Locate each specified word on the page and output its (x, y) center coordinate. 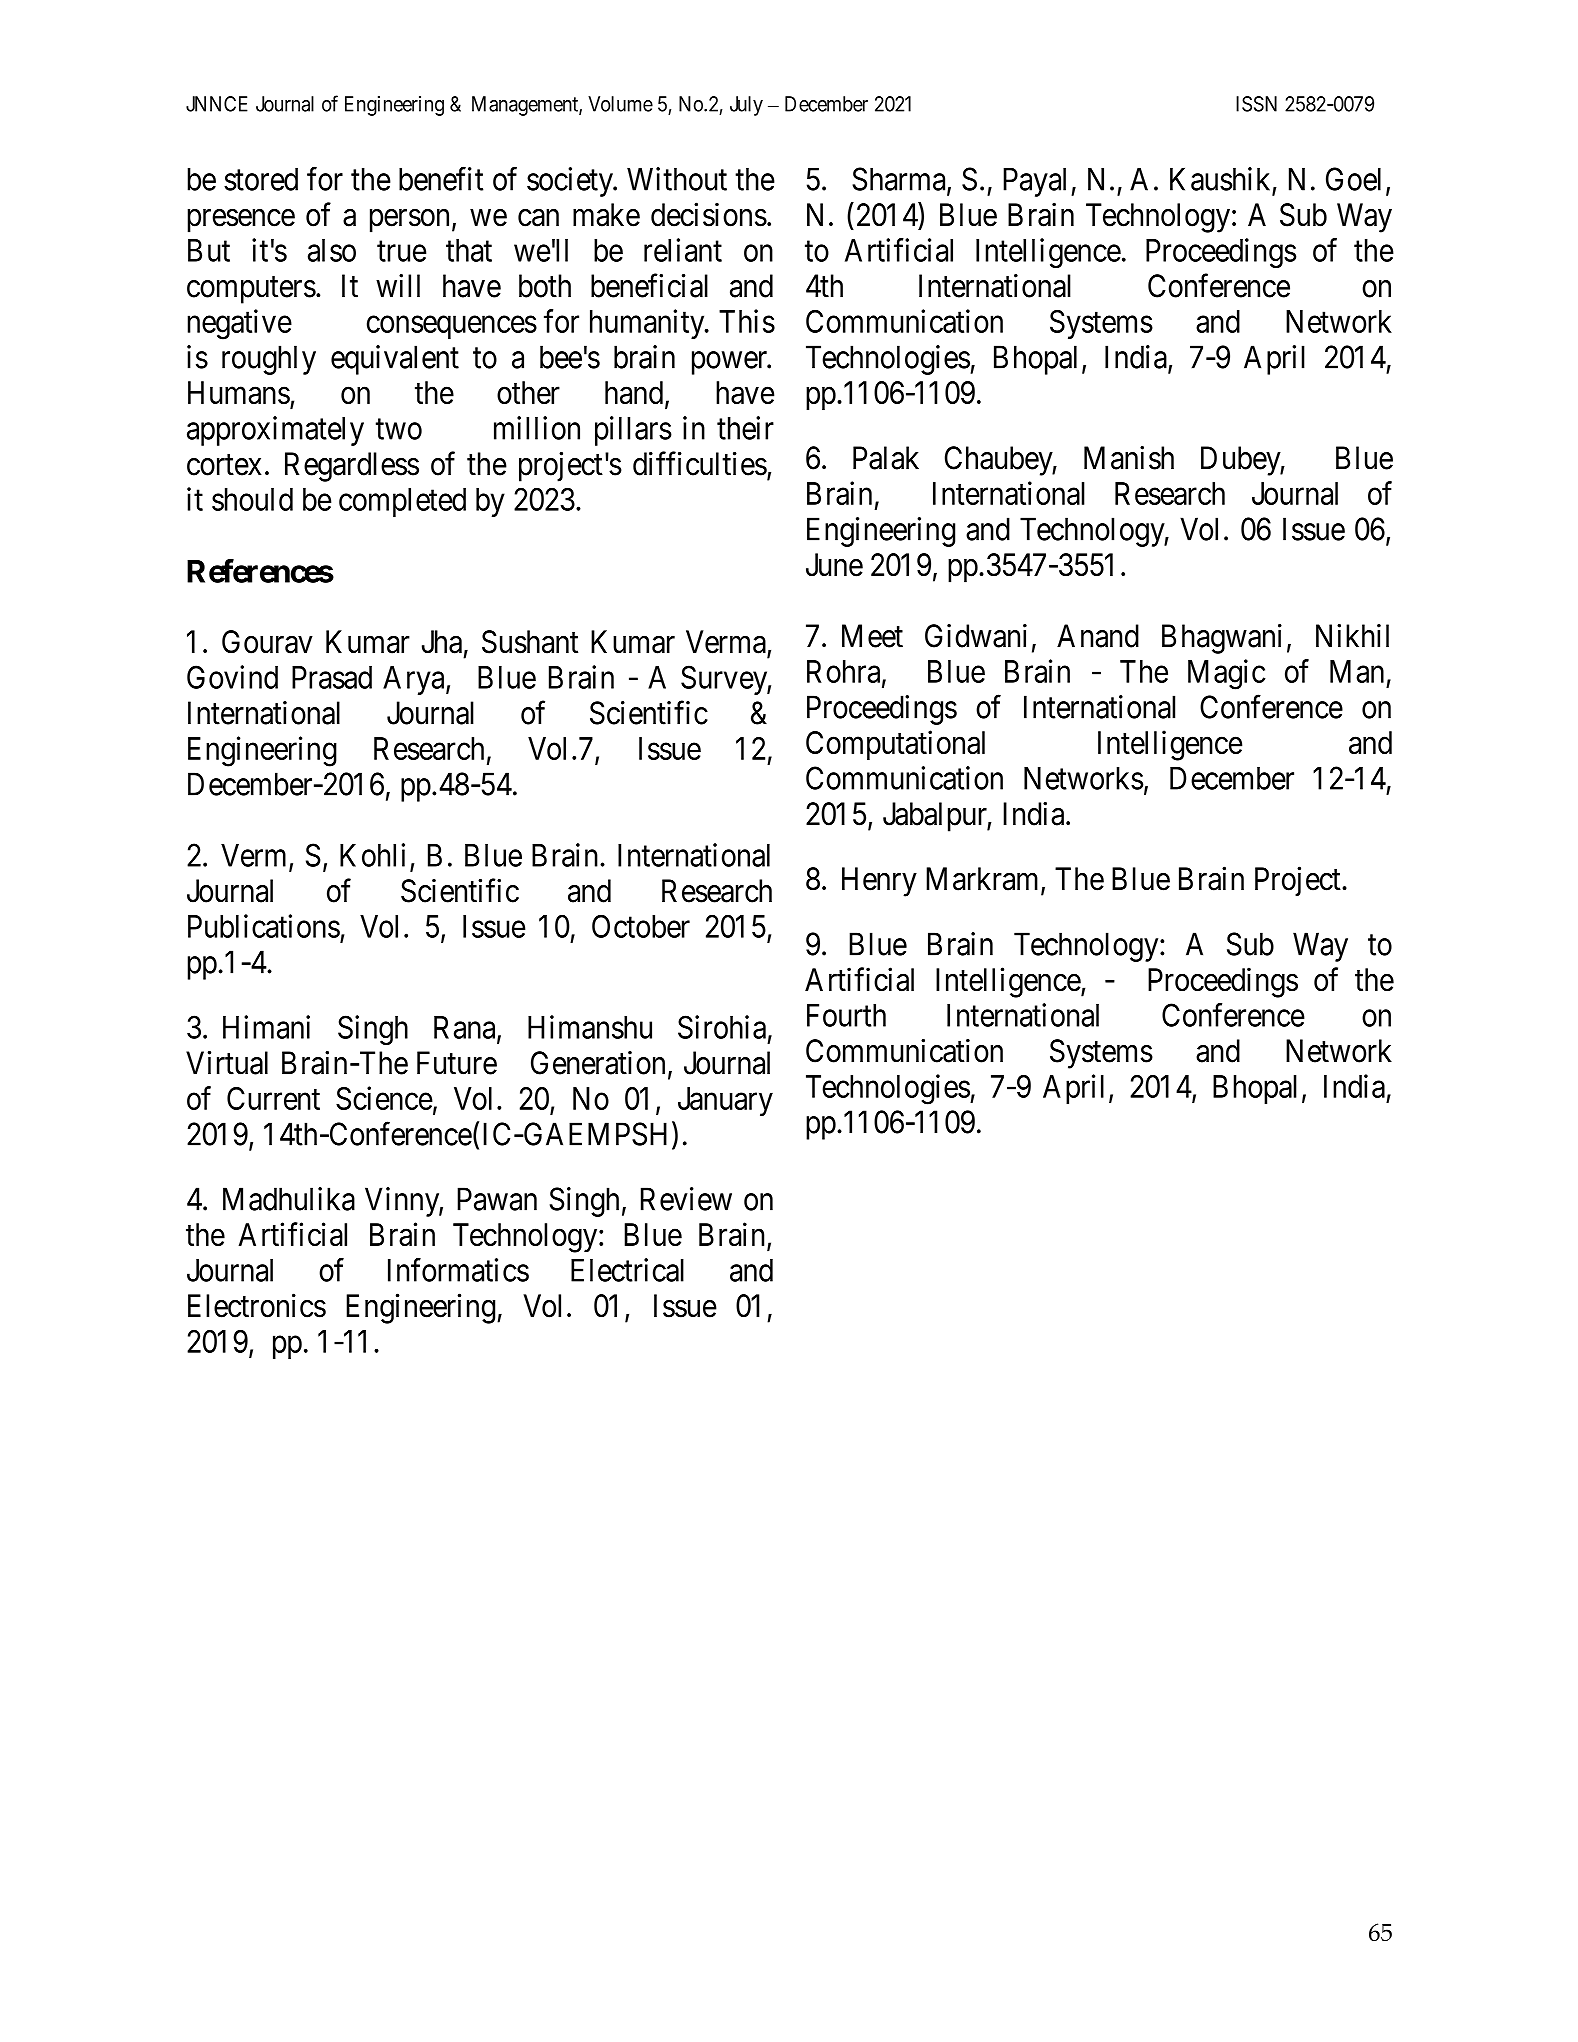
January (725, 1101)
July (746, 106)
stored (261, 179)
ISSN (1256, 104)
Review (686, 1199)
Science (384, 1098)
